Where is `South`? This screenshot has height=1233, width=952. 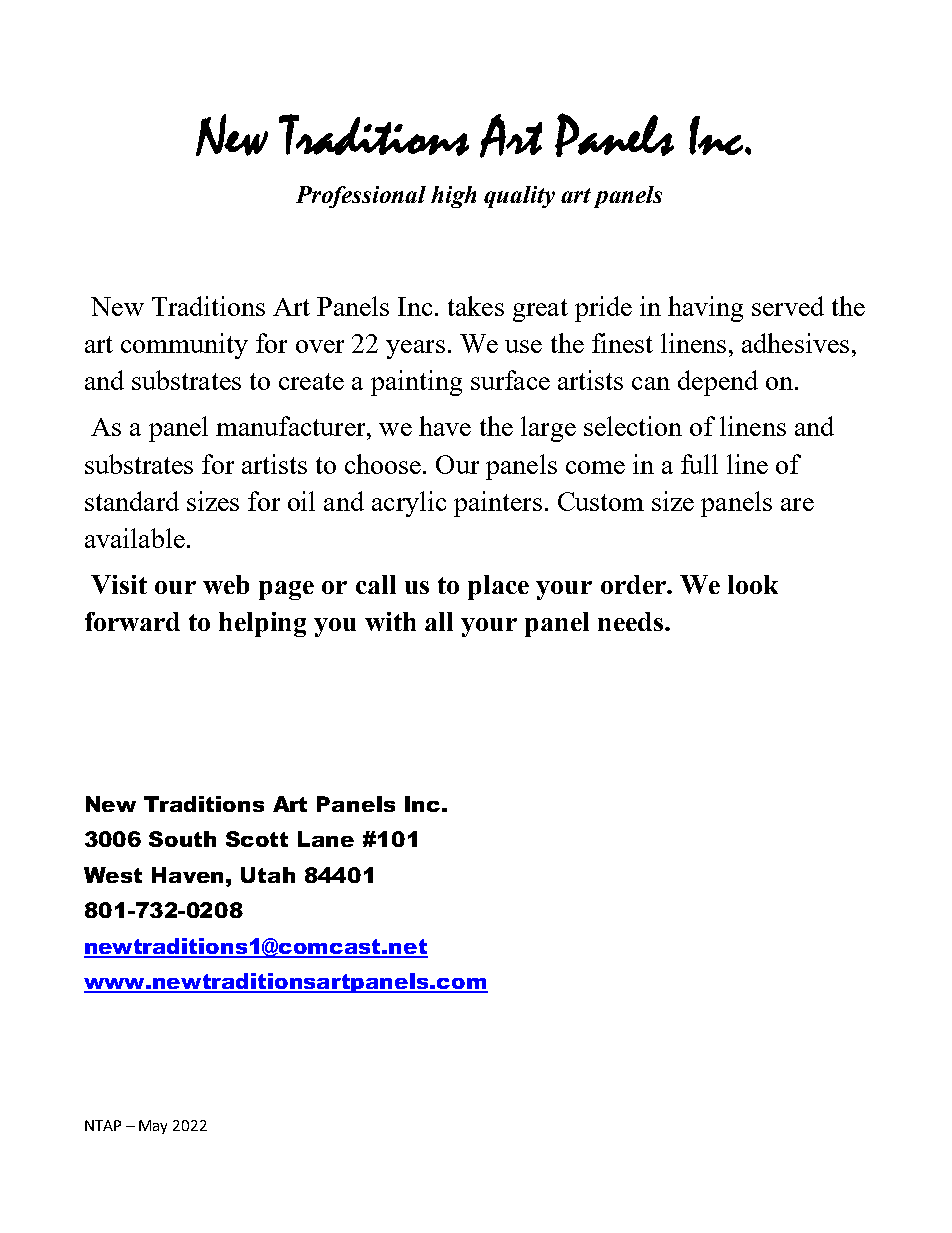
South is located at coordinates (182, 839).
